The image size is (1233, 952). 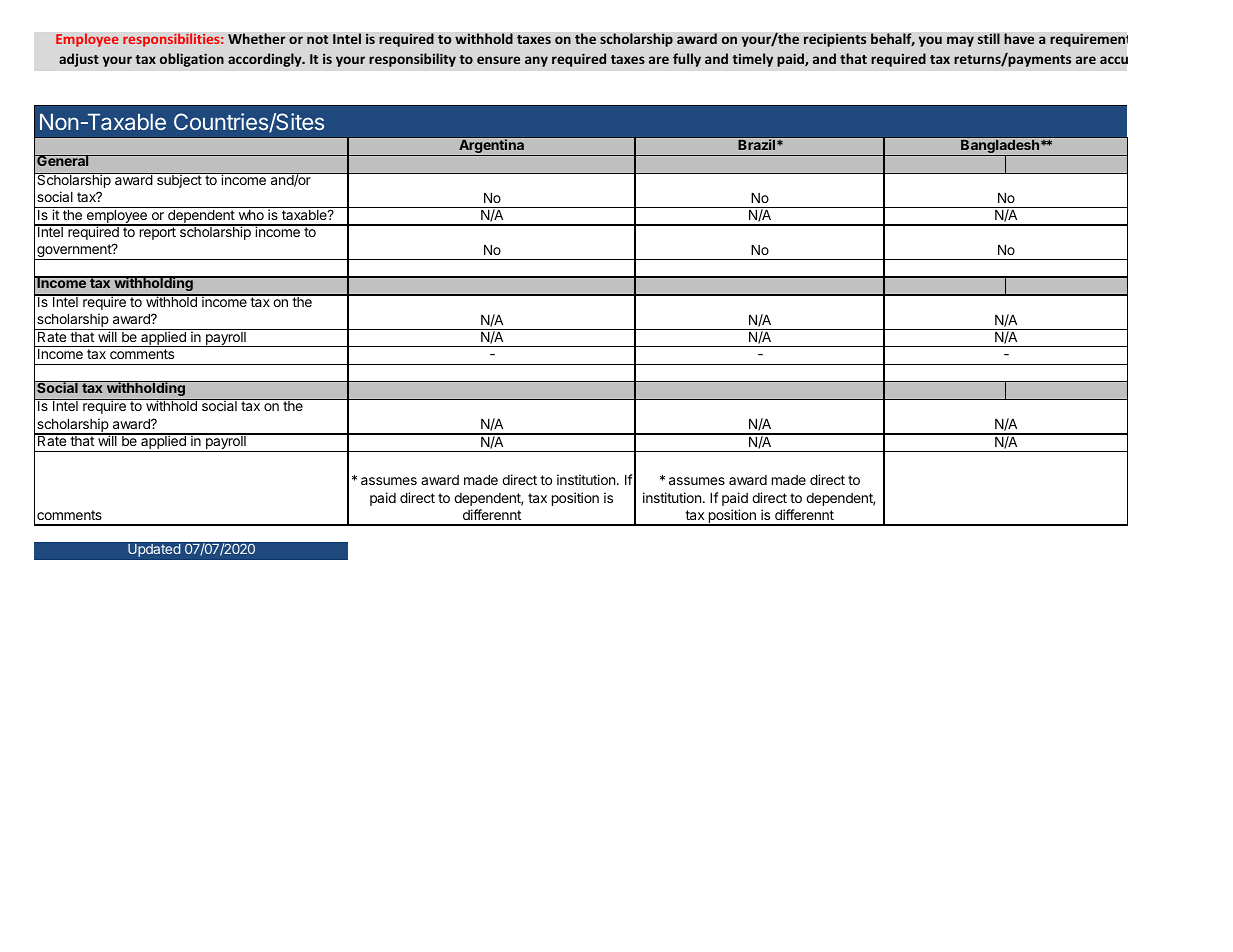 What do you see at coordinates (63, 160) in the page?
I see `General` at bounding box center [63, 160].
